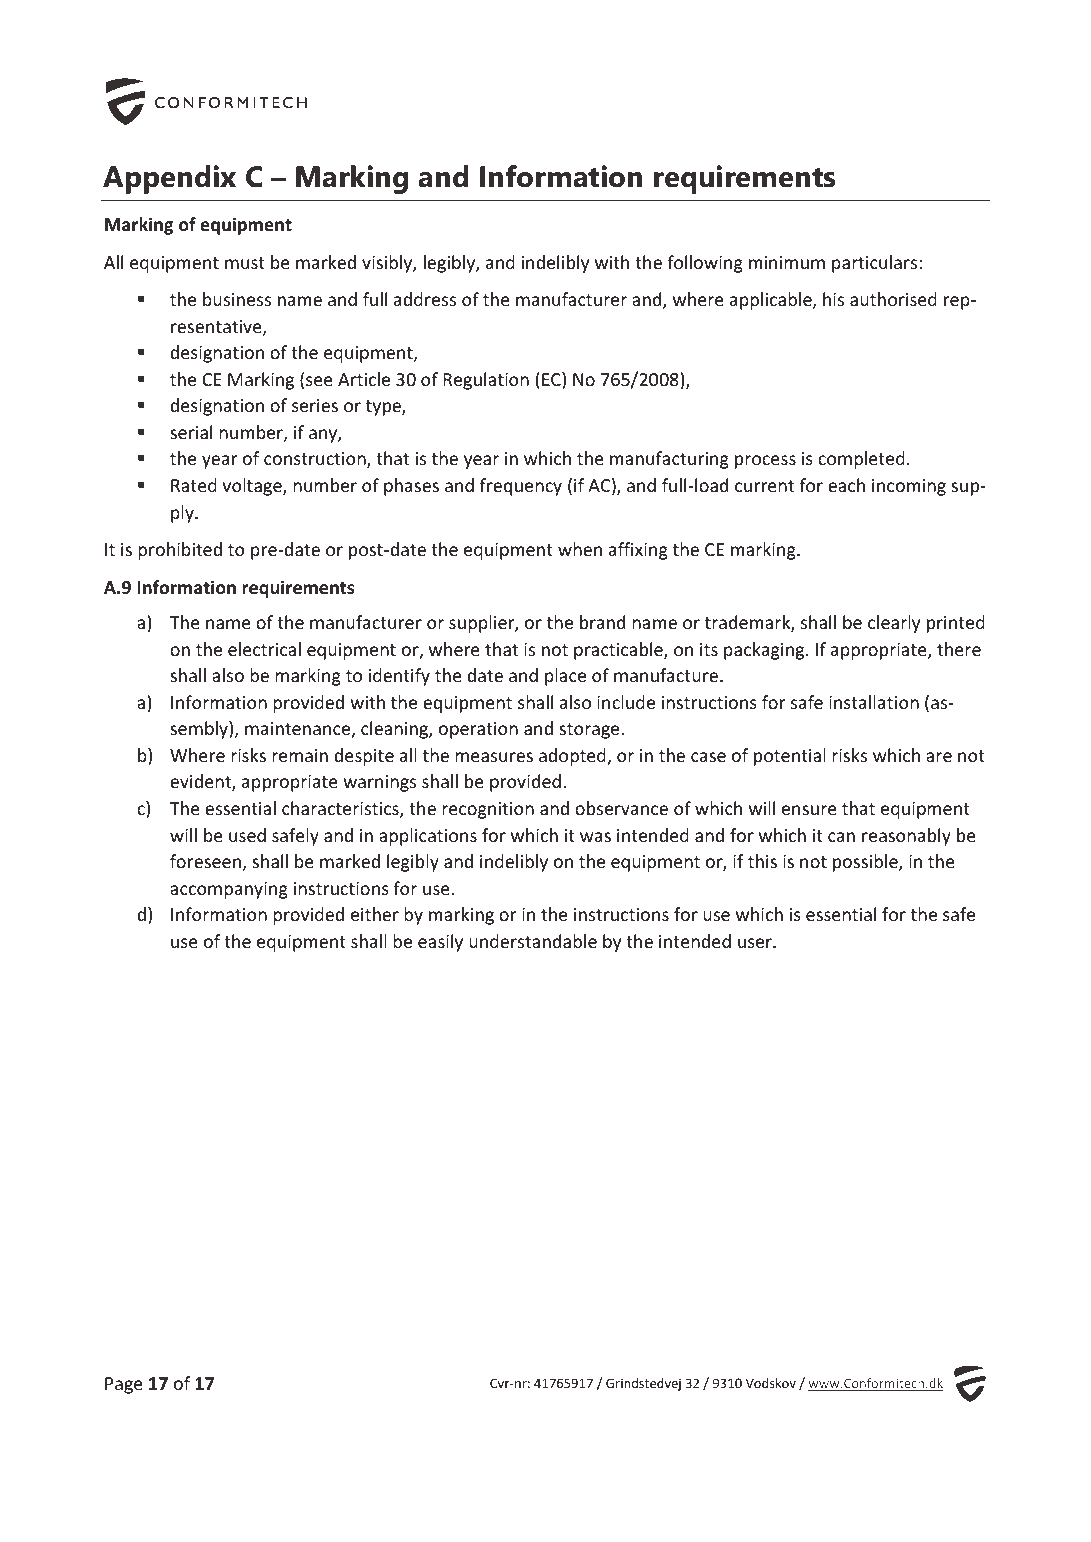 This page has width=1091, height=1542. I want to click on minimum, so click(787, 262).
